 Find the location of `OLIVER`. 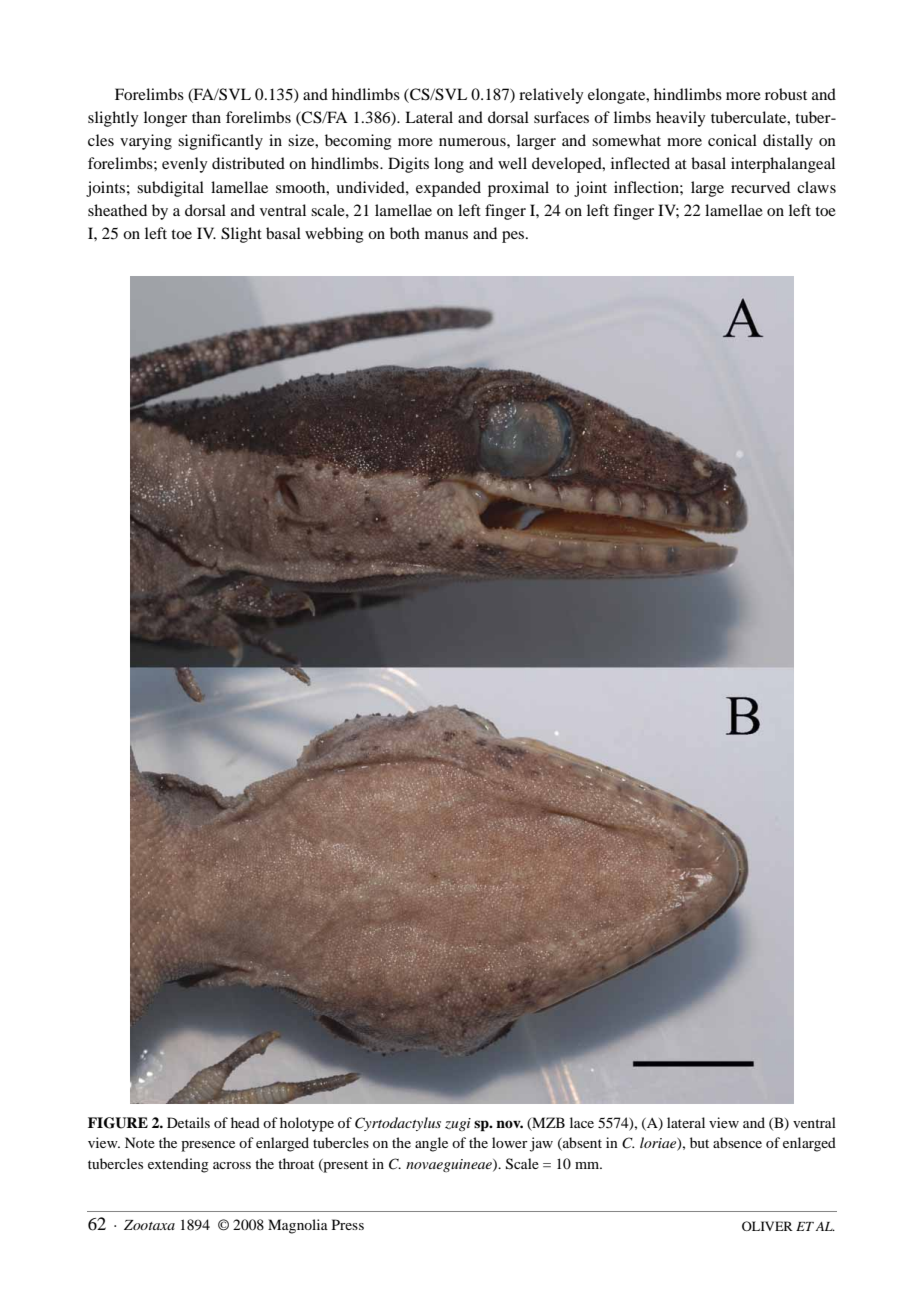

OLIVER is located at coordinates (767, 1226).
